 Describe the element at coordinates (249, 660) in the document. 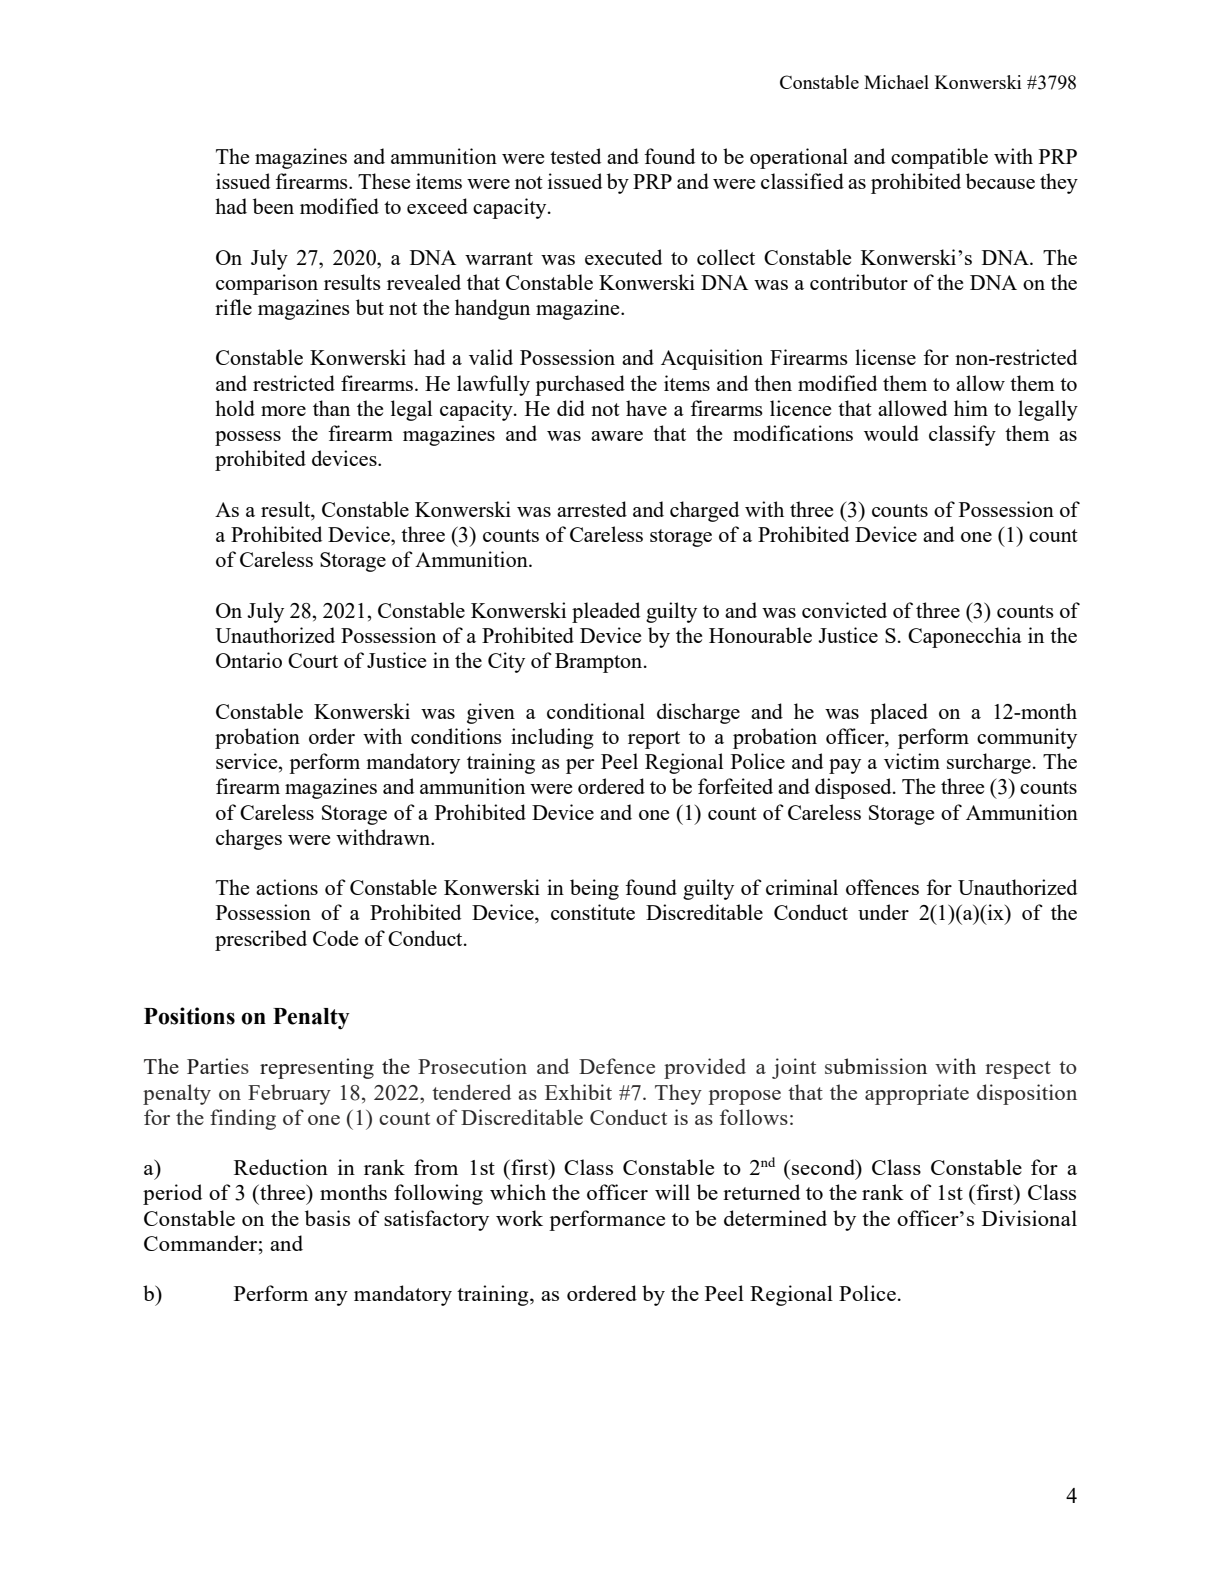

I see `Ontario` at that location.
